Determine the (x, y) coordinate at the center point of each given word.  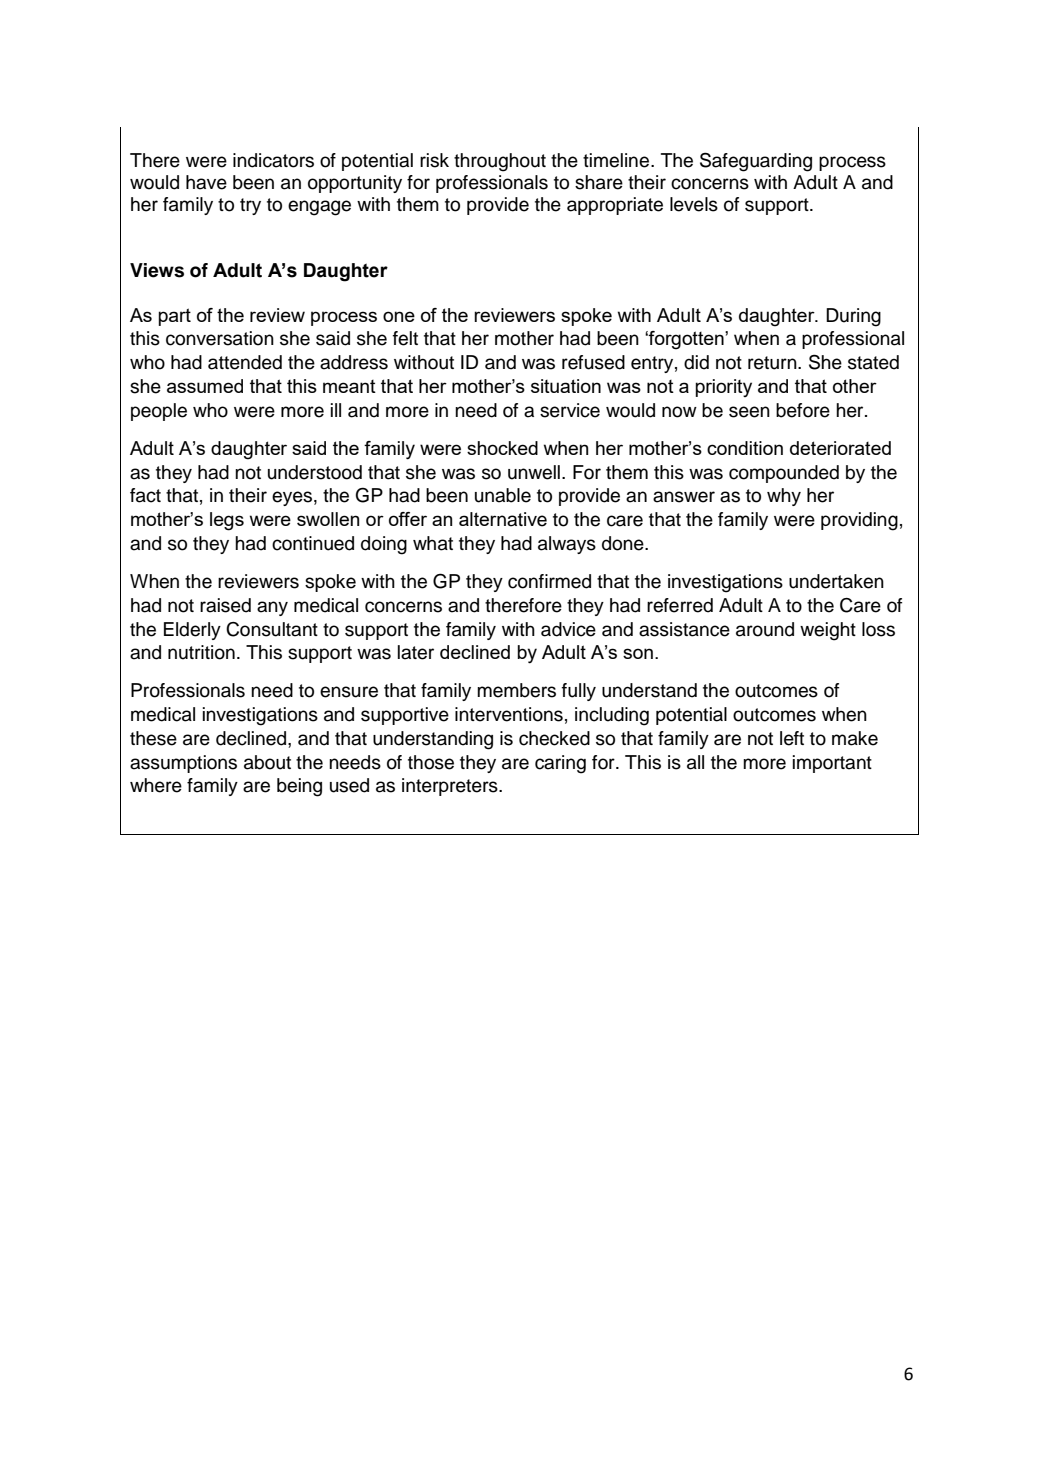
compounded (784, 474)
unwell (534, 472)
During (853, 317)
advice (568, 629)
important (832, 764)
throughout (500, 162)
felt (405, 338)
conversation (220, 338)
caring (560, 764)
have (206, 182)
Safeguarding (756, 162)
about (267, 762)
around (765, 629)
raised (225, 605)
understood (315, 472)
